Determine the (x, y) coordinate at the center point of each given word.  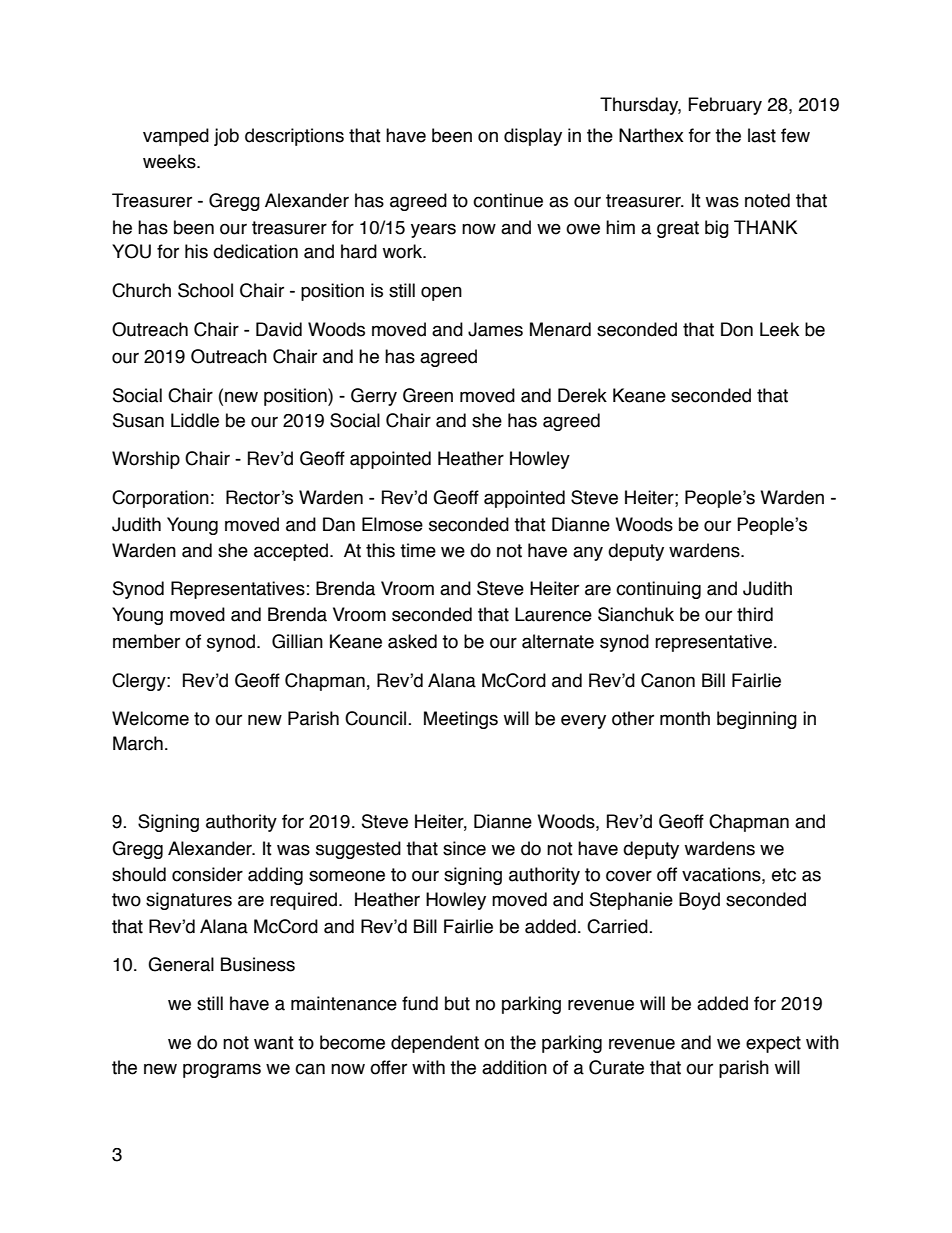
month (685, 718)
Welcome (150, 718)
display (533, 137)
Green (428, 395)
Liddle (195, 420)
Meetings (461, 720)
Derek (582, 395)
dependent (435, 1044)
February (725, 106)
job (226, 137)
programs (222, 1070)
